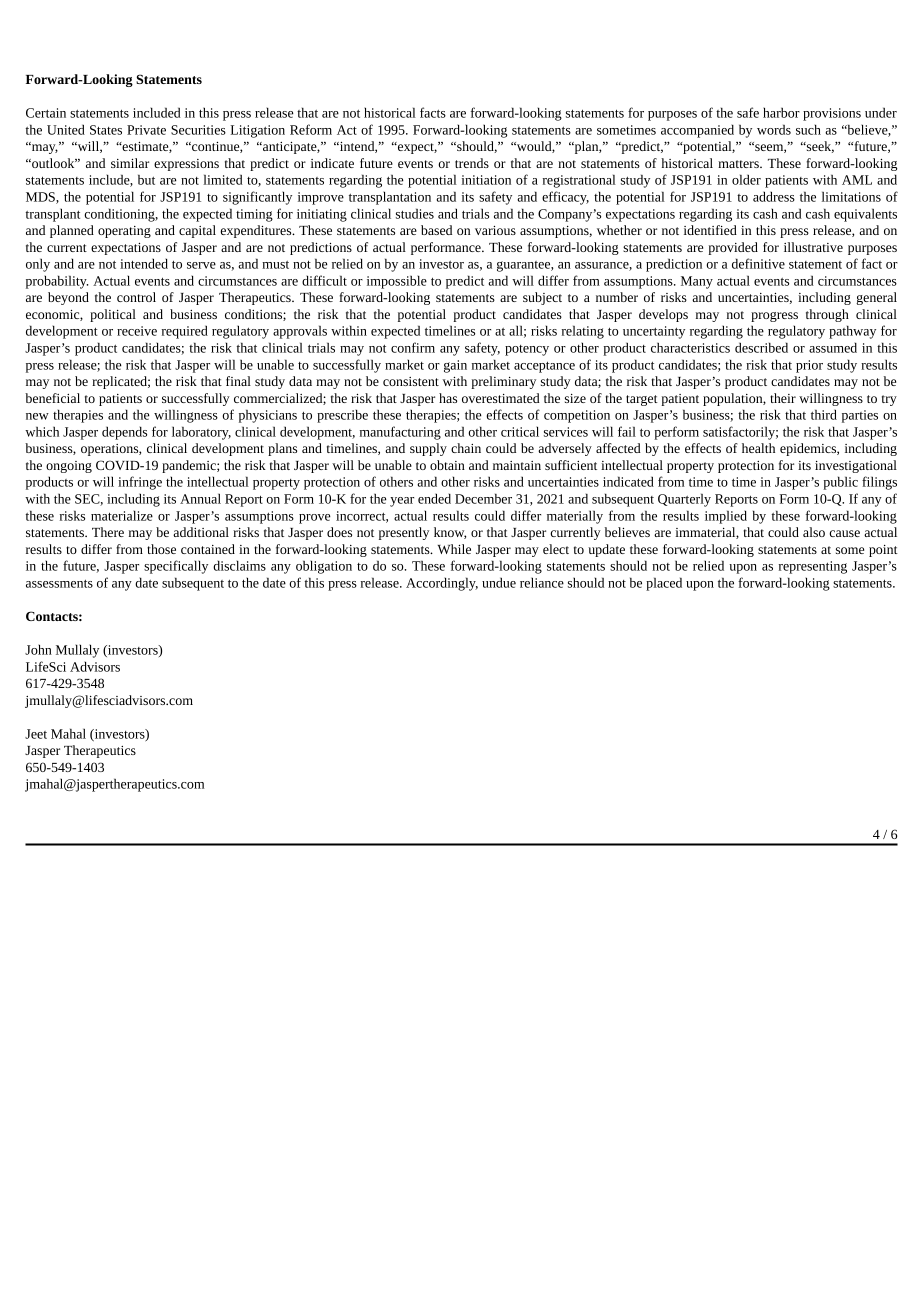  What do you see at coordinates (664, 584) in the image?
I see `placed` at bounding box center [664, 584].
